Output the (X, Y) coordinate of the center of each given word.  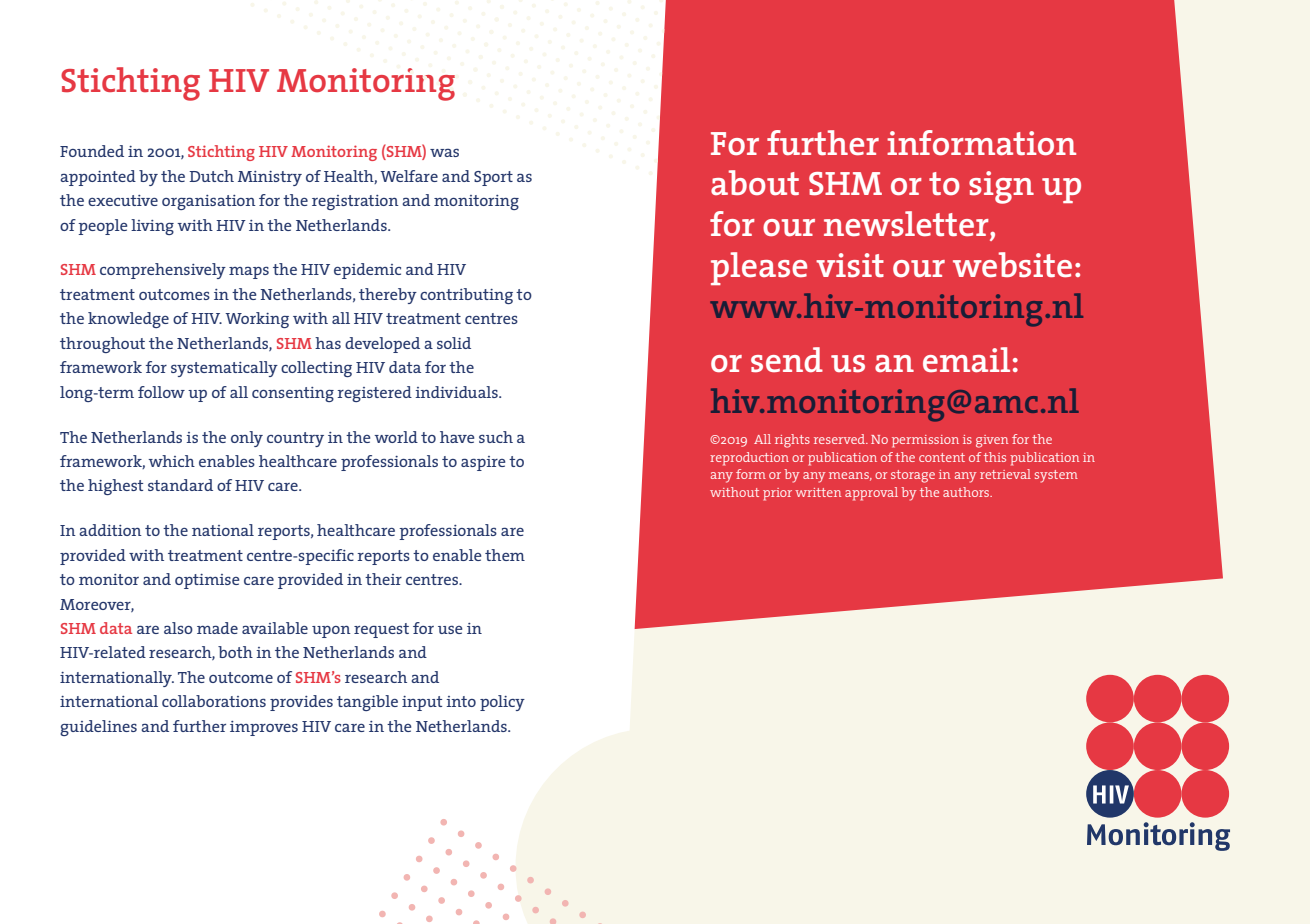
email (966, 359)
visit (850, 265)
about (755, 182)
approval (871, 494)
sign (1001, 187)
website (1012, 264)
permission (925, 441)
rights (792, 441)
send (787, 359)
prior (777, 494)
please (759, 268)
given (992, 441)
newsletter (907, 223)
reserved (841, 439)
